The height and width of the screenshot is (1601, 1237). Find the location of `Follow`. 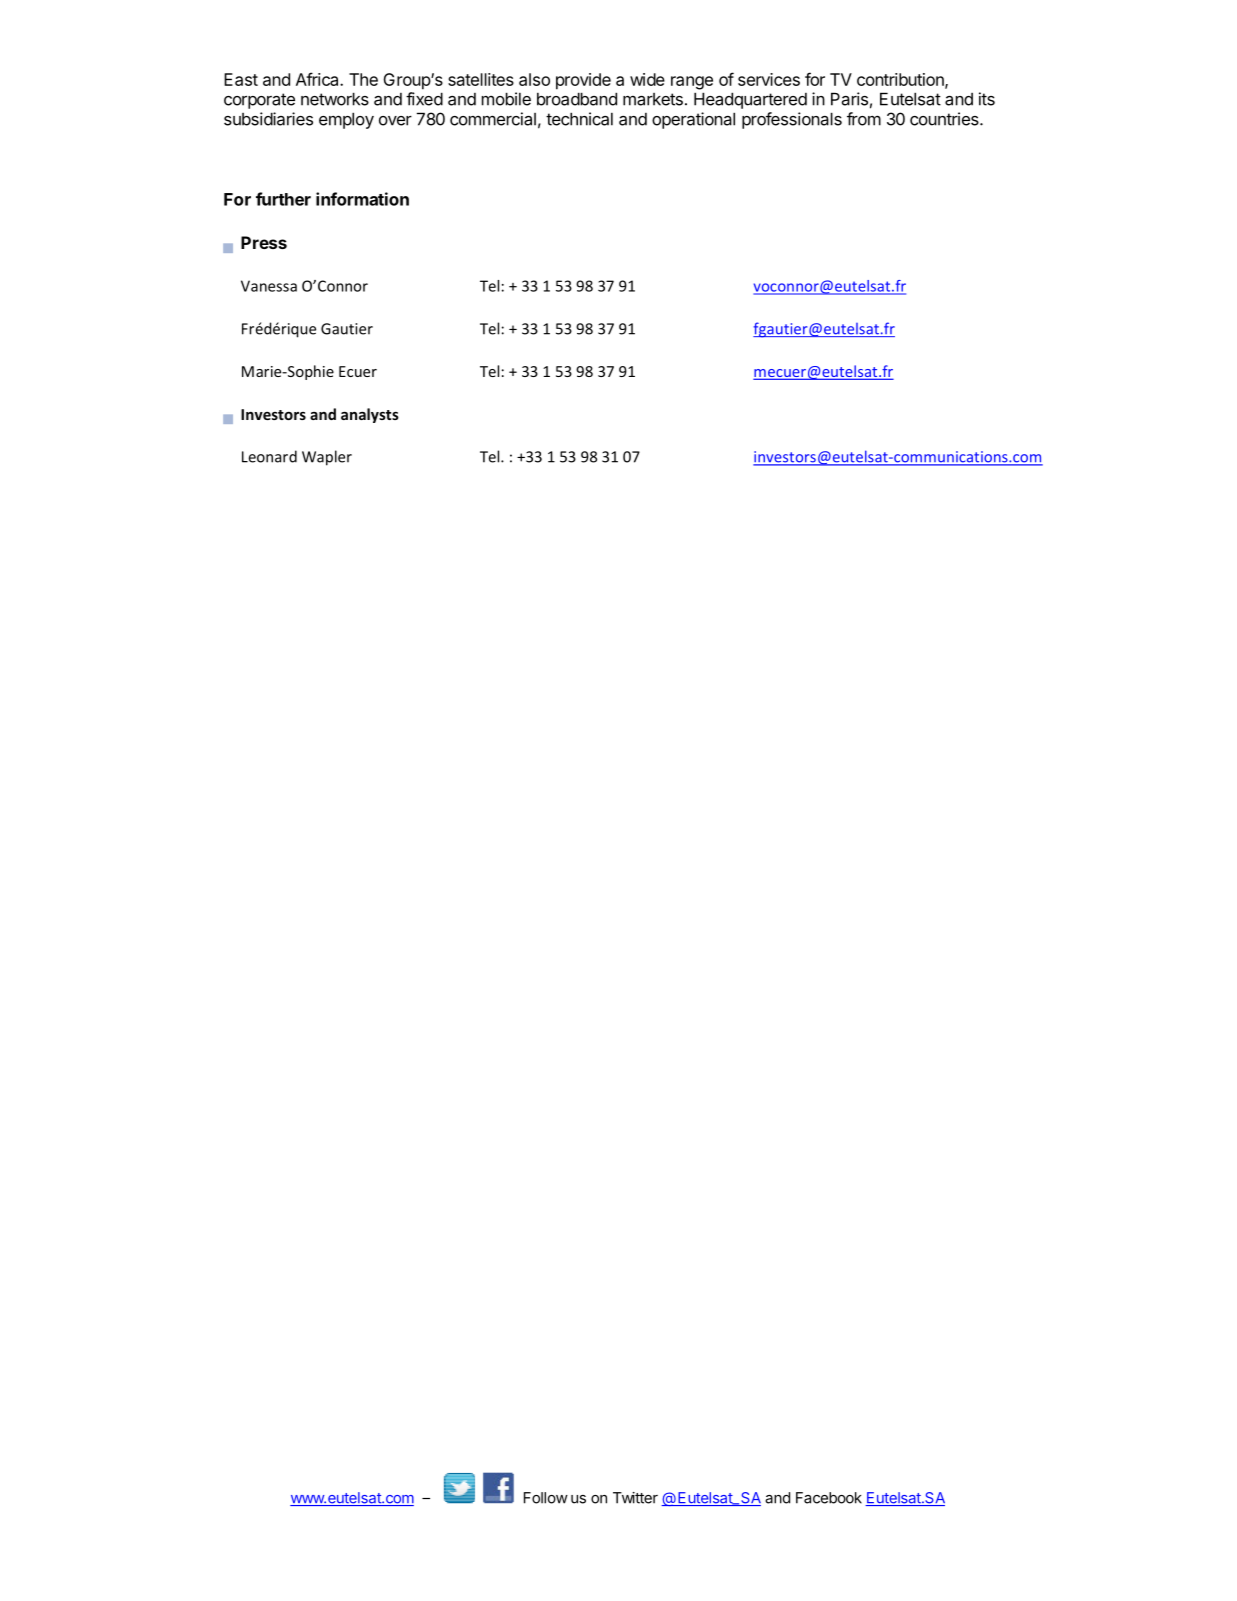

Follow is located at coordinates (546, 1498).
